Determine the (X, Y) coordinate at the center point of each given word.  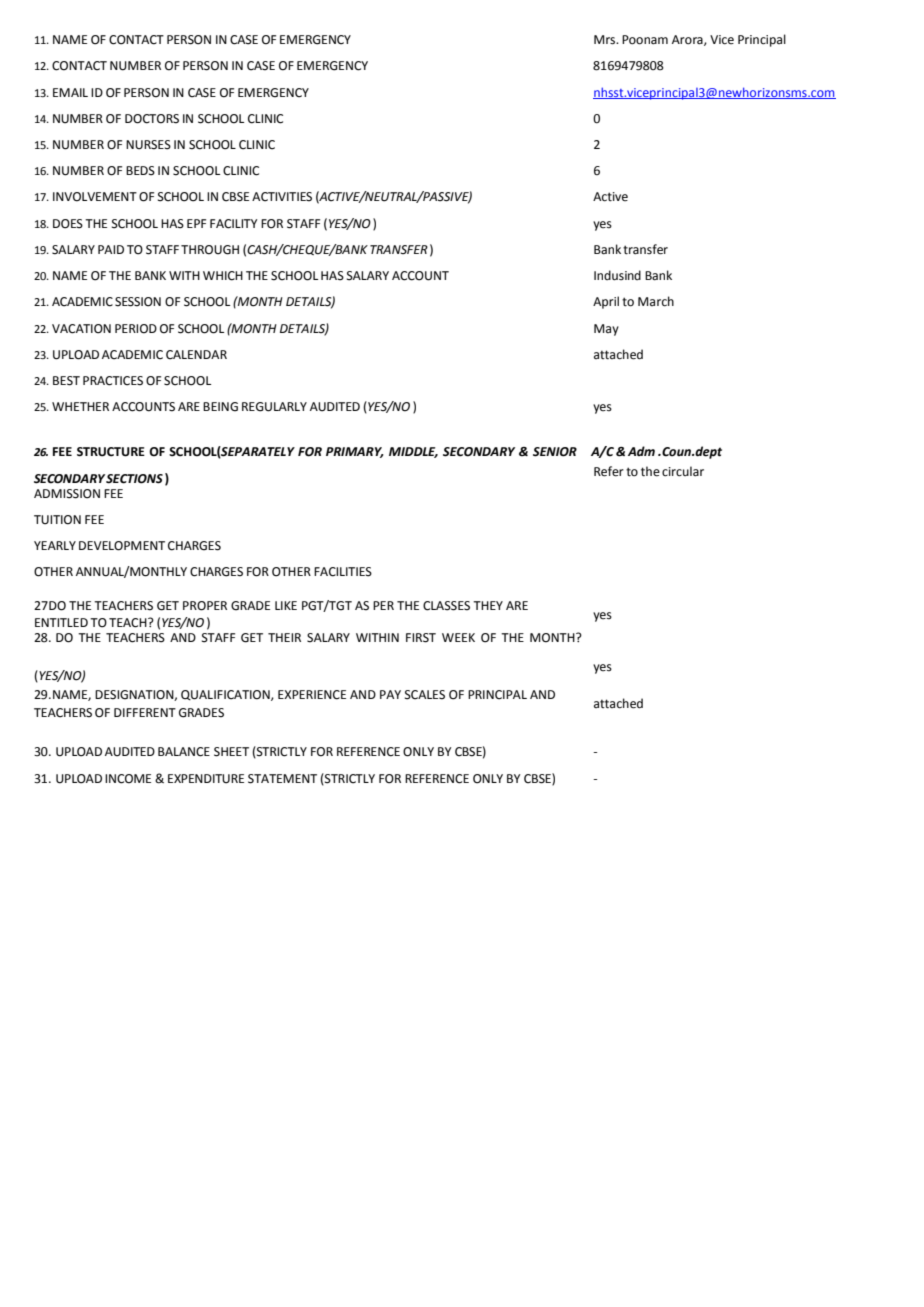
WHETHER (80, 406)
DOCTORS (152, 119)
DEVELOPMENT (122, 546)
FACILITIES (343, 572)
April (606, 302)
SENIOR (555, 452)
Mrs (606, 40)
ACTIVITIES (282, 197)
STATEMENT (282, 779)
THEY (488, 605)
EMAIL (70, 92)
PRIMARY (355, 452)
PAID (111, 249)
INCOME (128, 779)
